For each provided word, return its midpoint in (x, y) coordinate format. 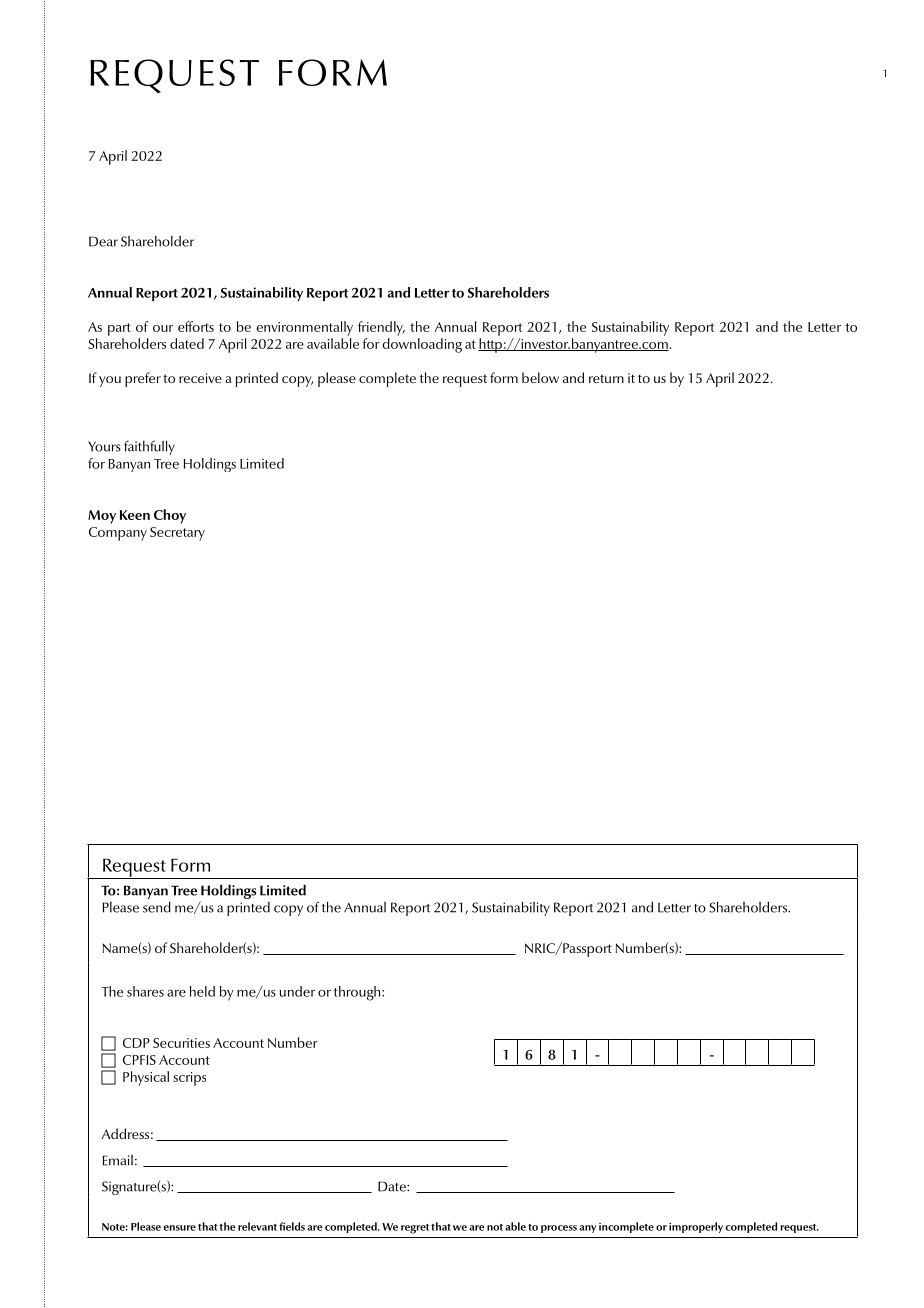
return (606, 378)
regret (415, 1229)
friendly (381, 328)
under (297, 991)
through (358, 993)
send (157, 907)
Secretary (177, 534)
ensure (180, 1228)
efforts (196, 326)
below (540, 377)
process (559, 1229)
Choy (170, 516)
